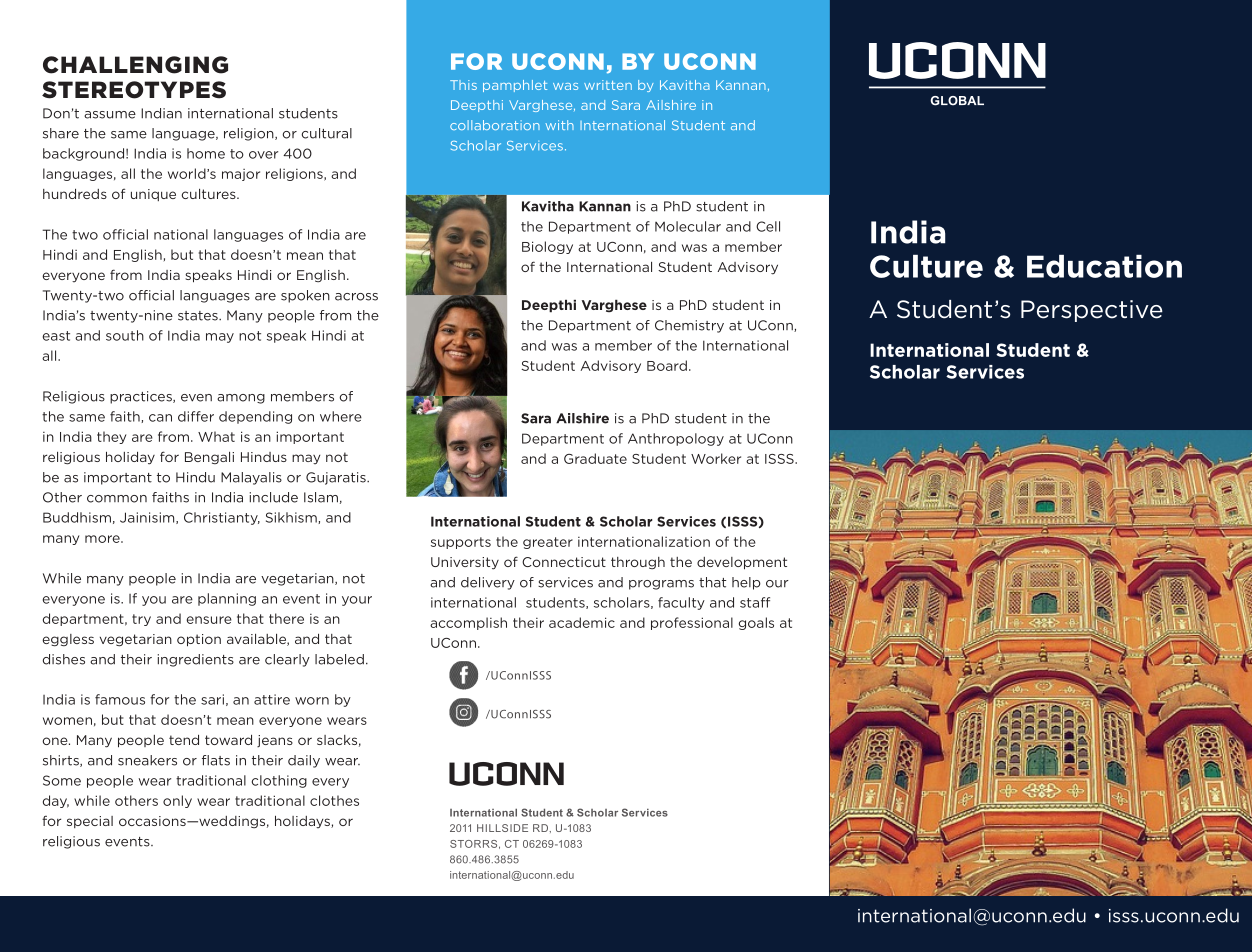 This screenshot has height=952, width=1252. Describe the element at coordinates (134, 90) in the screenshot. I see `STEREOTYPES` at that location.
